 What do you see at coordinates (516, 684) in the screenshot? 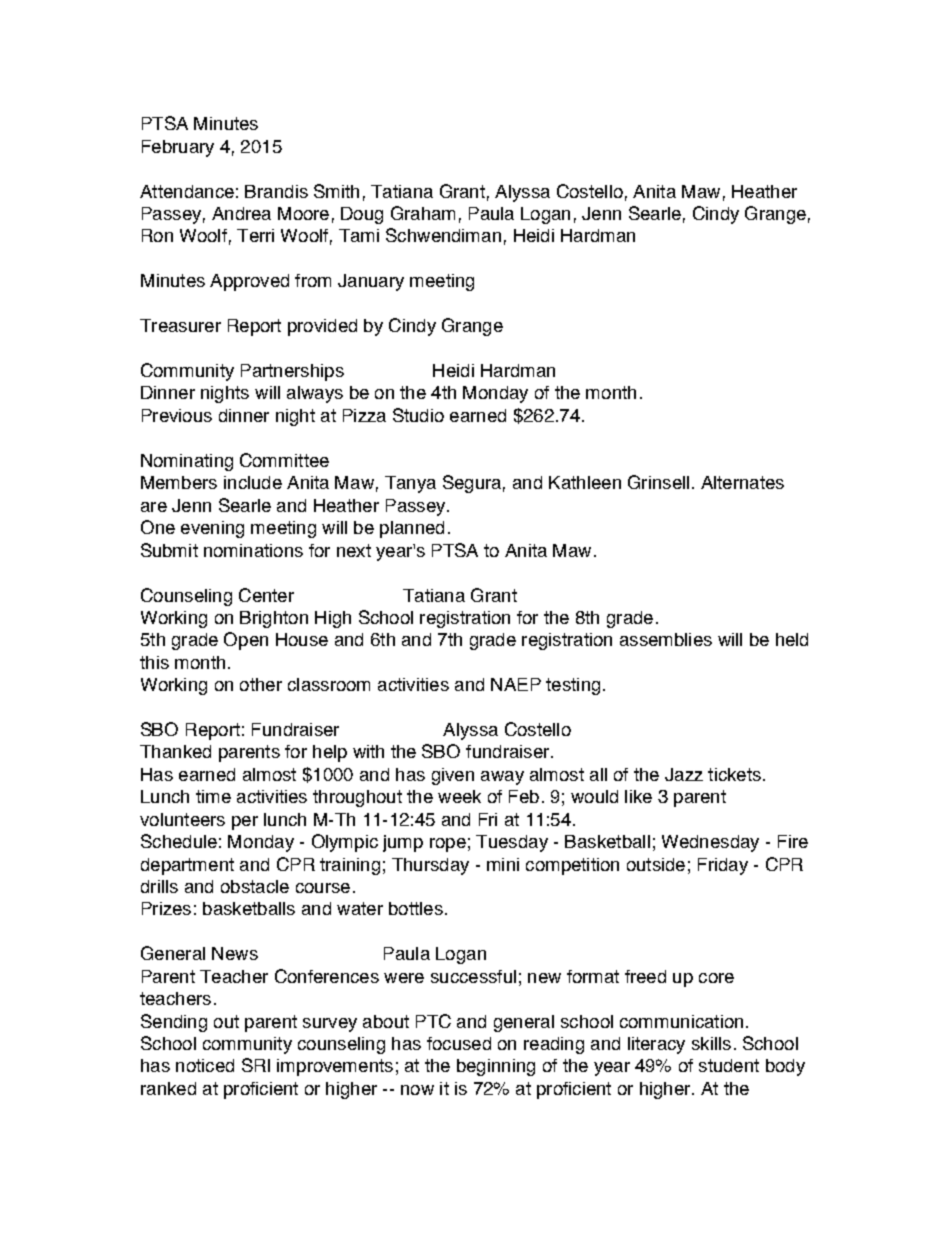
I see `NAEP` at bounding box center [516, 684].
